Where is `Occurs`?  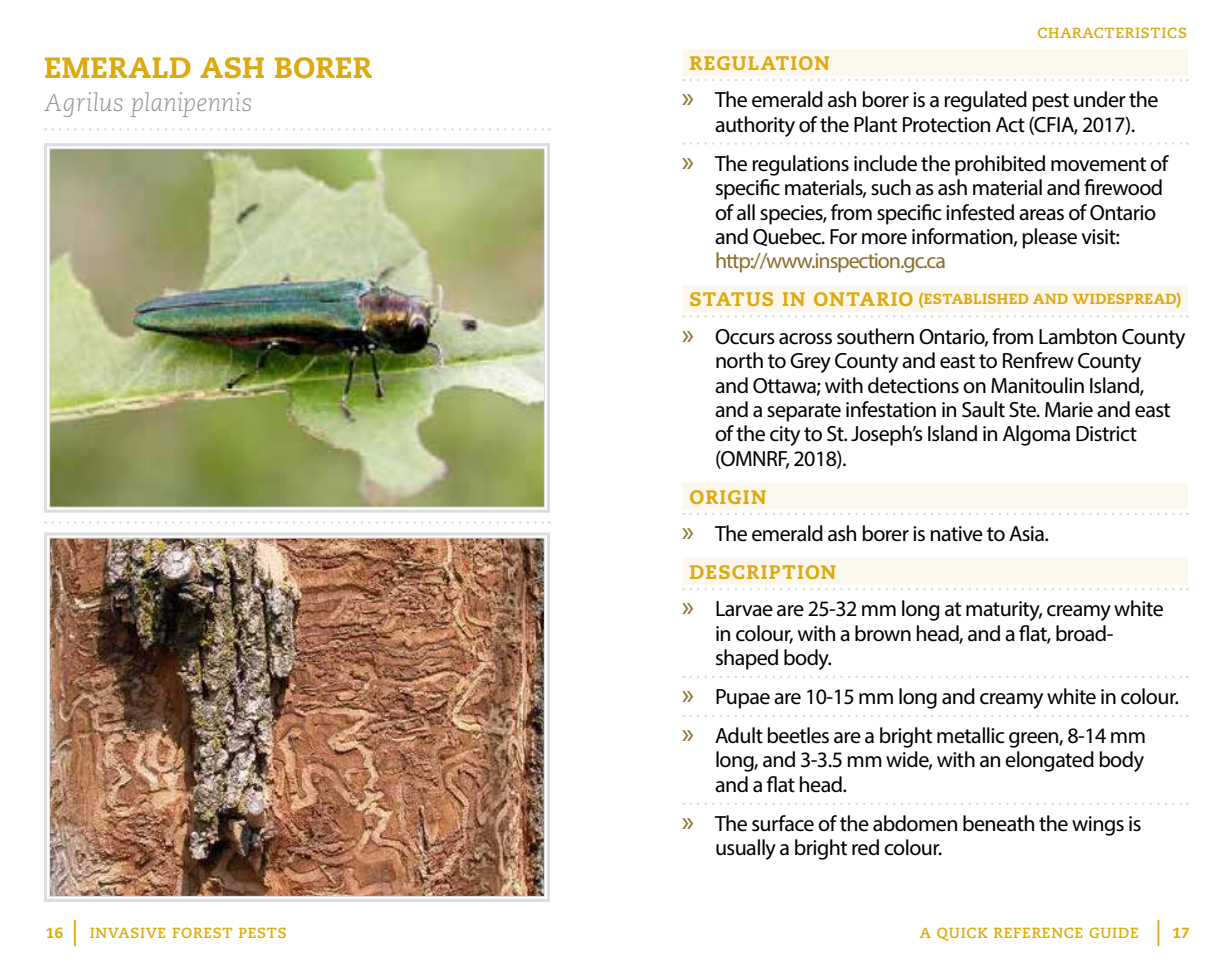 Occurs is located at coordinates (745, 337).
